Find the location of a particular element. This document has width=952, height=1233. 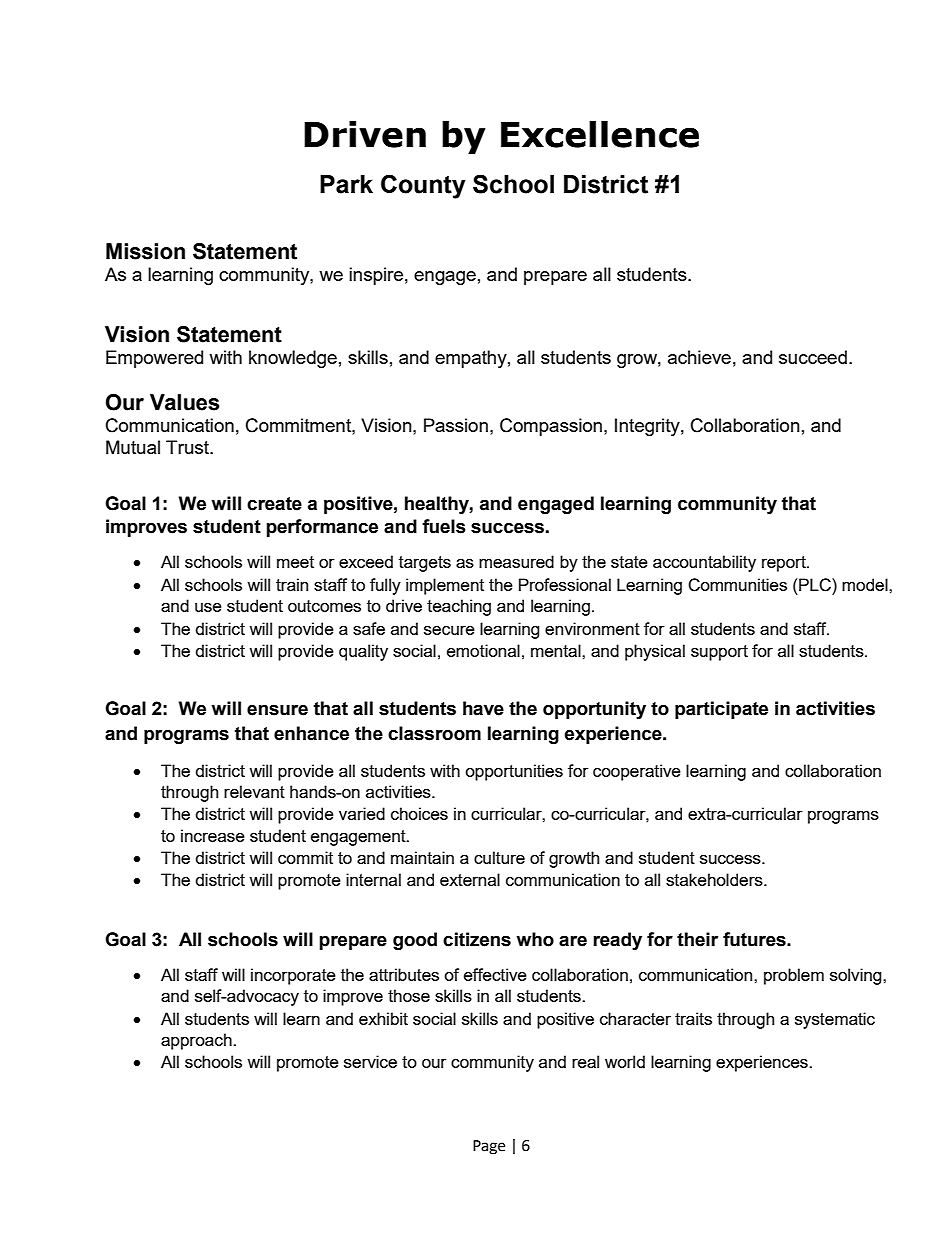

fuels is located at coordinates (444, 526).
